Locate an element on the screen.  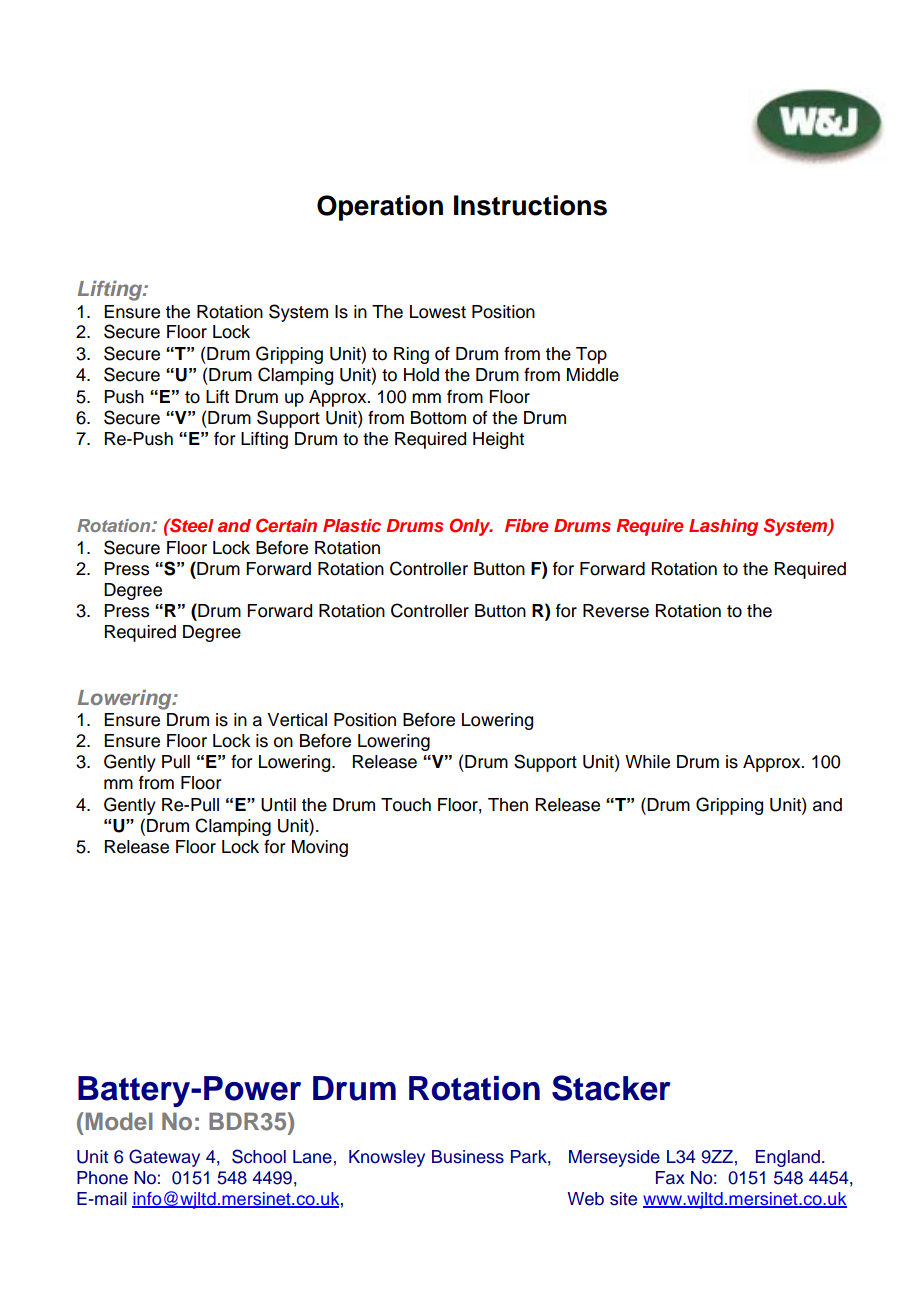
Until is located at coordinates (278, 805).
